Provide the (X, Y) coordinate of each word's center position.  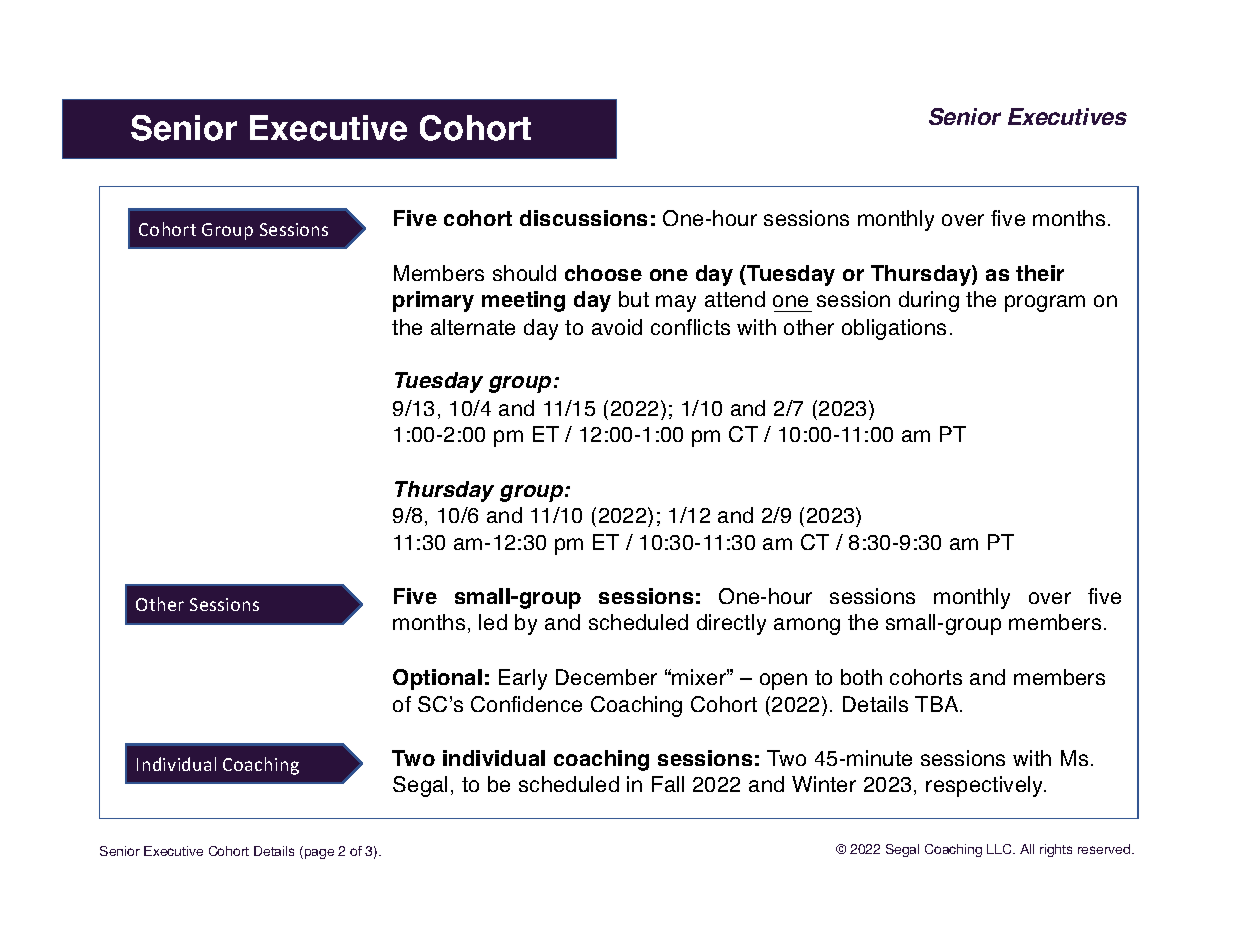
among (807, 626)
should (524, 273)
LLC (1000, 849)
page (319, 854)
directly (731, 624)
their (1040, 273)
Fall (668, 784)
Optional (437, 679)
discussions (583, 218)
